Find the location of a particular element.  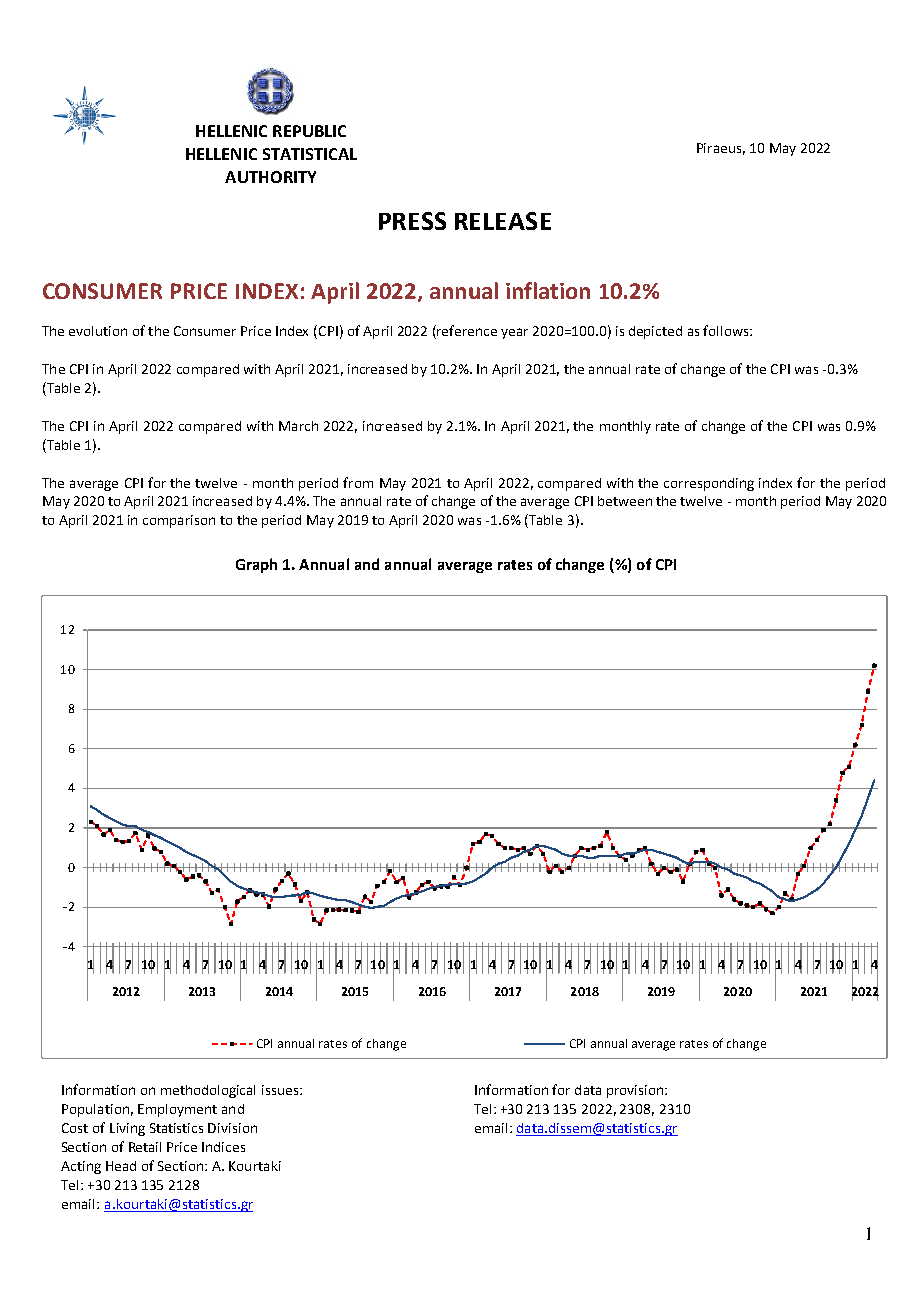

between is located at coordinates (625, 501).
